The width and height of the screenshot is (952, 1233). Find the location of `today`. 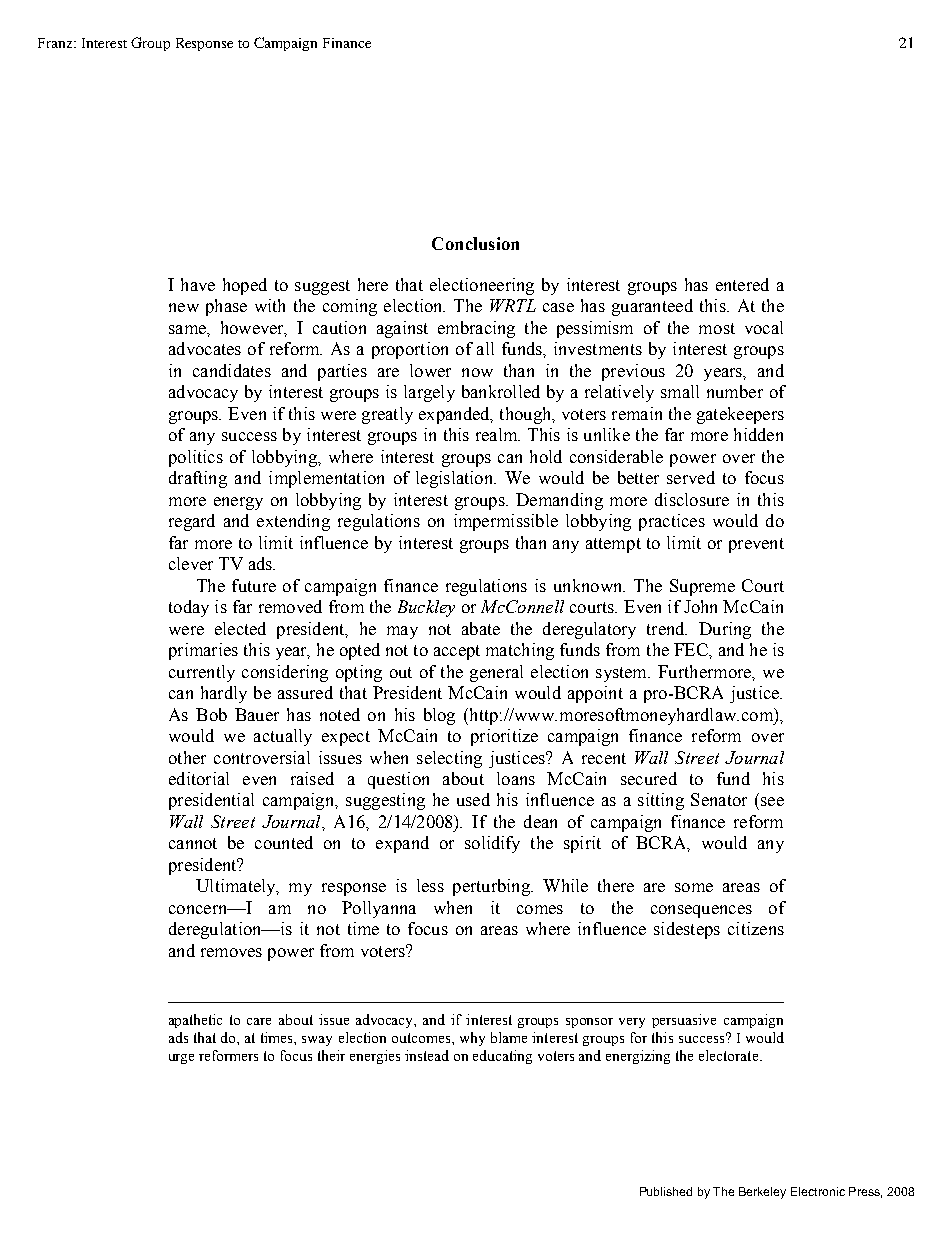

today is located at coordinates (189, 608).
